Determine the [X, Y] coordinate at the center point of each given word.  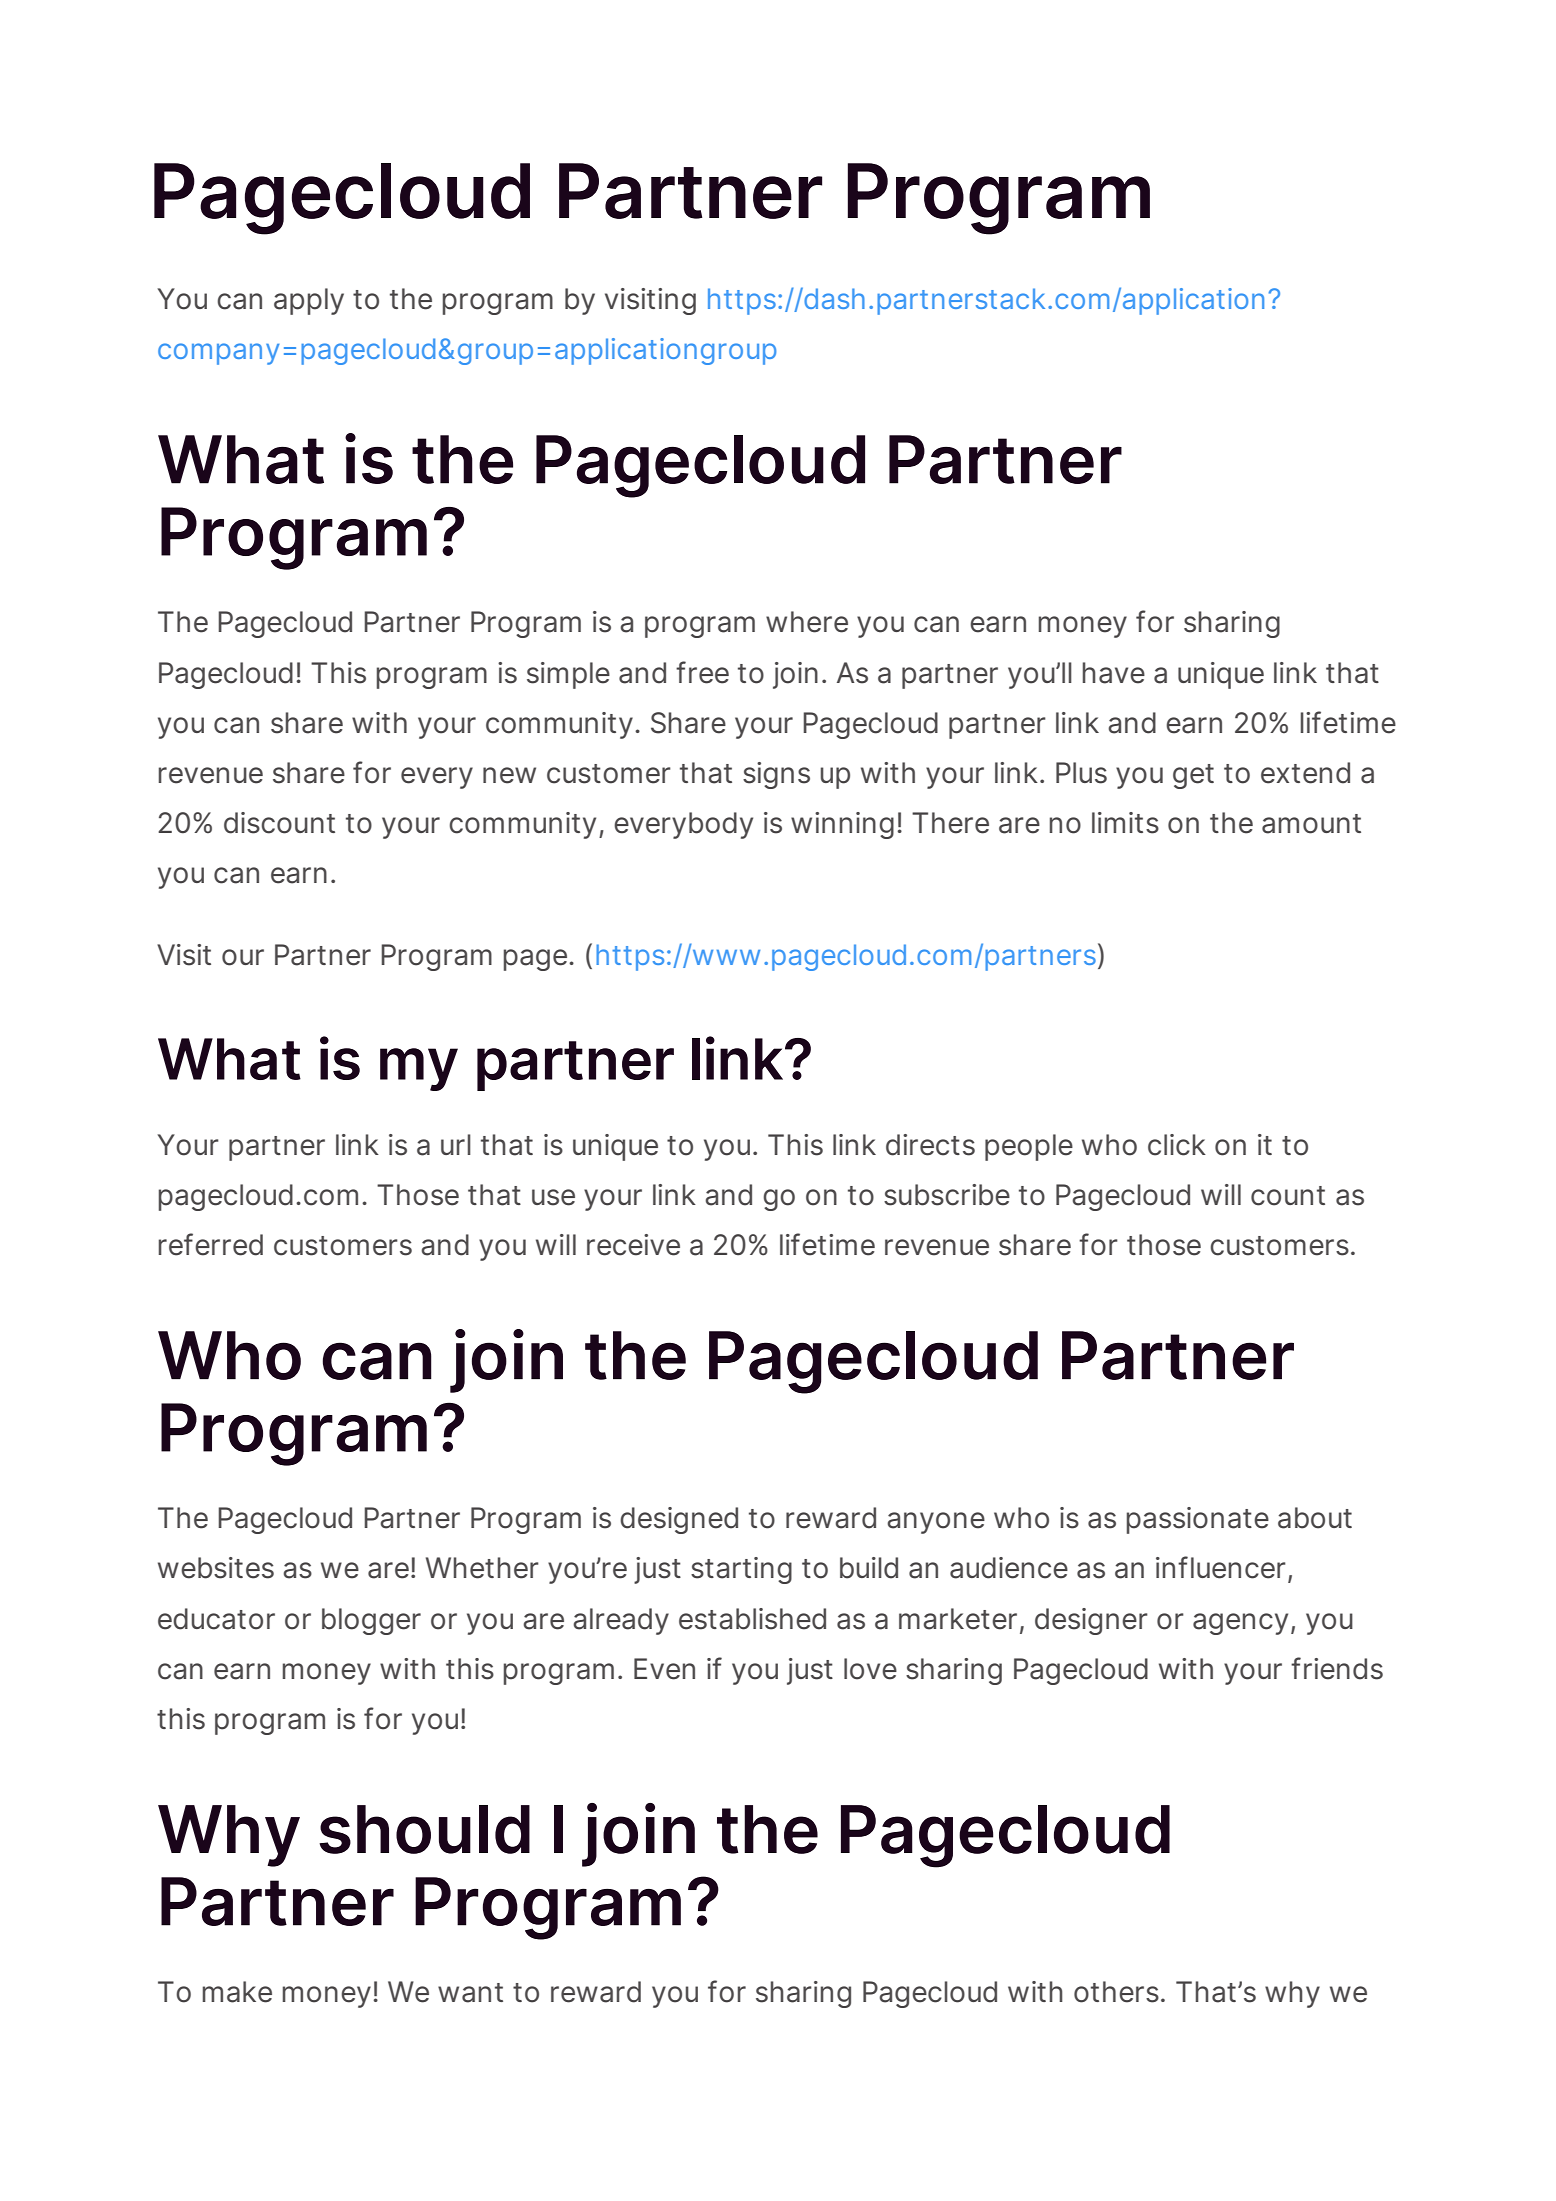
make [237, 1992]
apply [309, 301]
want [470, 1993]
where [807, 622]
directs [930, 1145]
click [1177, 1145]
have [1114, 673]
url [456, 1144]
